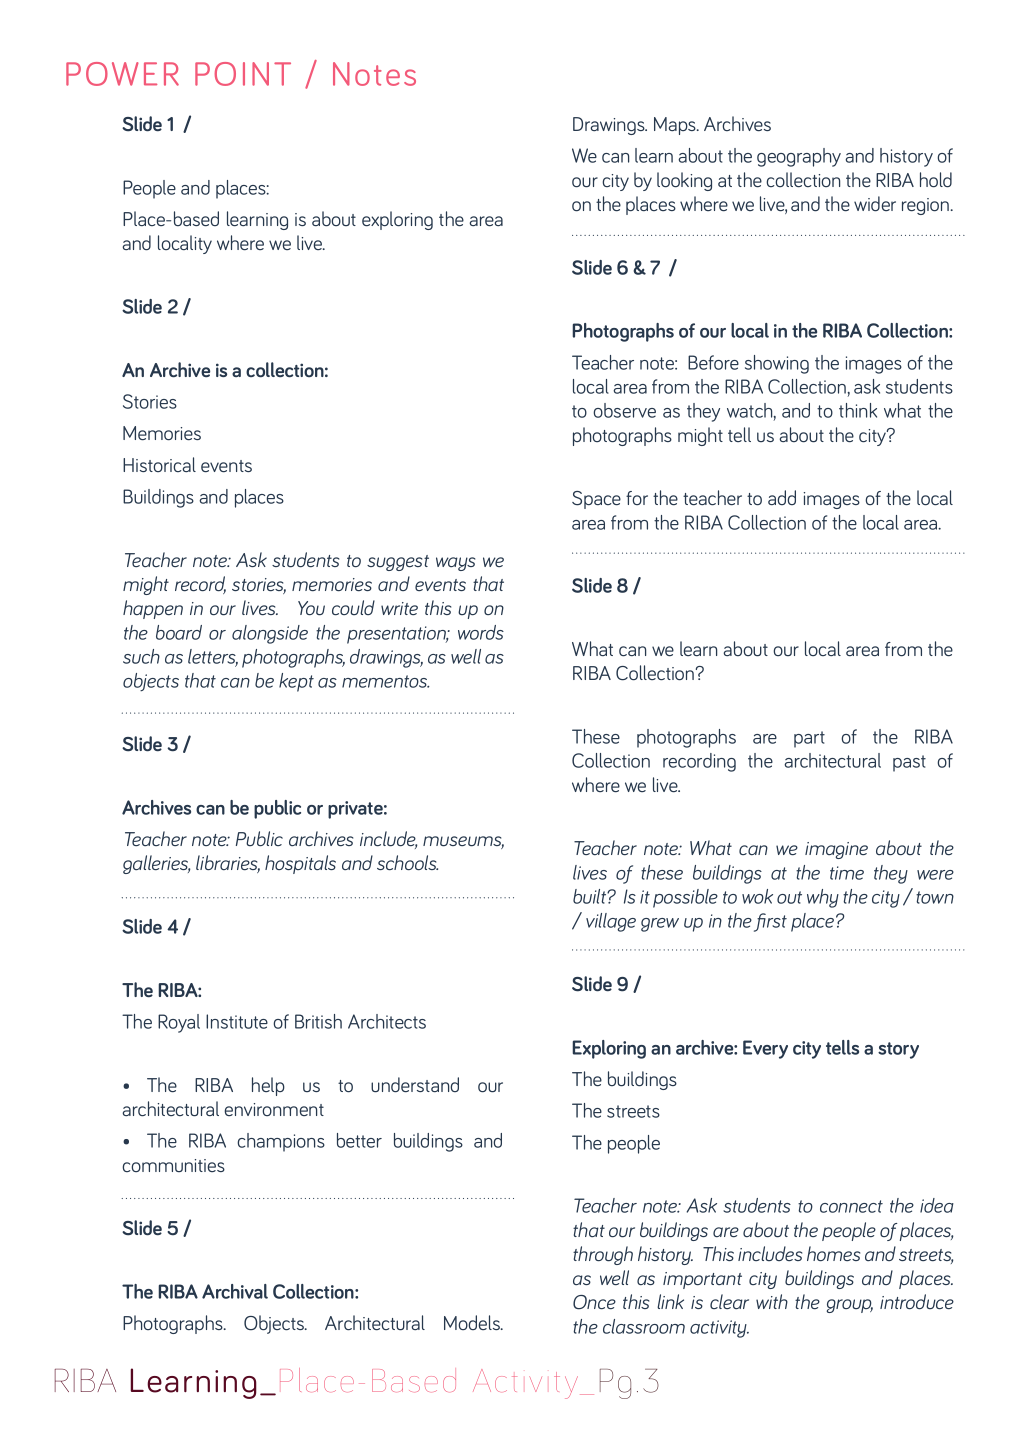  Describe the element at coordinates (296, 682) in the screenshot. I see `kept` at that location.
